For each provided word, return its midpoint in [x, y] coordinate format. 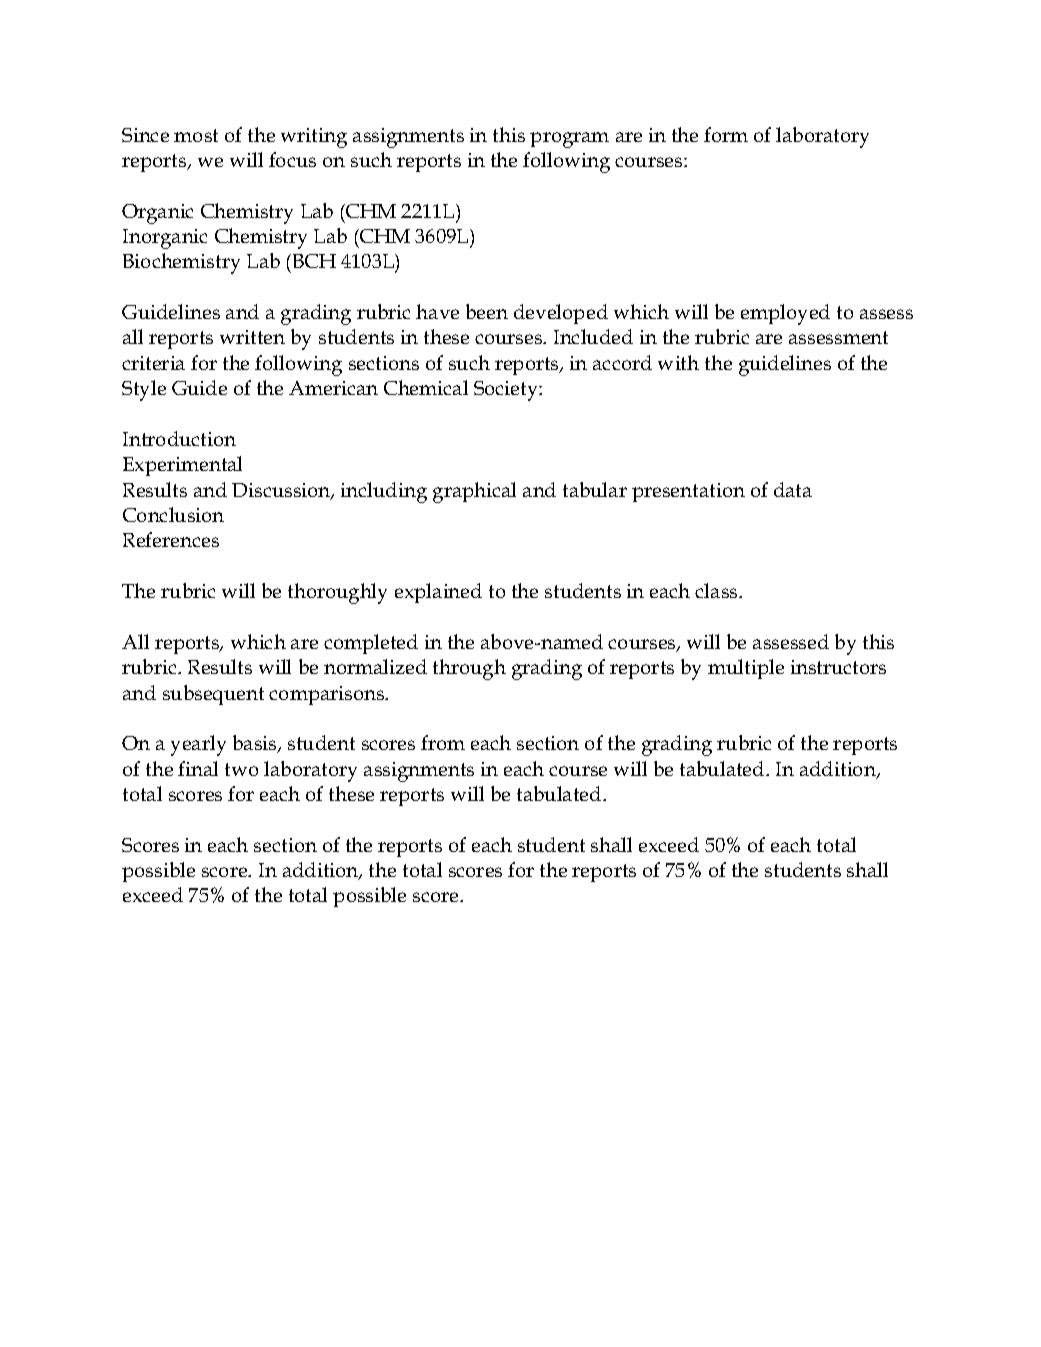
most [196, 135]
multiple [746, 669]
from [443, 742]
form [726, 134]
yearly [198, 745]
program [569, 140]
